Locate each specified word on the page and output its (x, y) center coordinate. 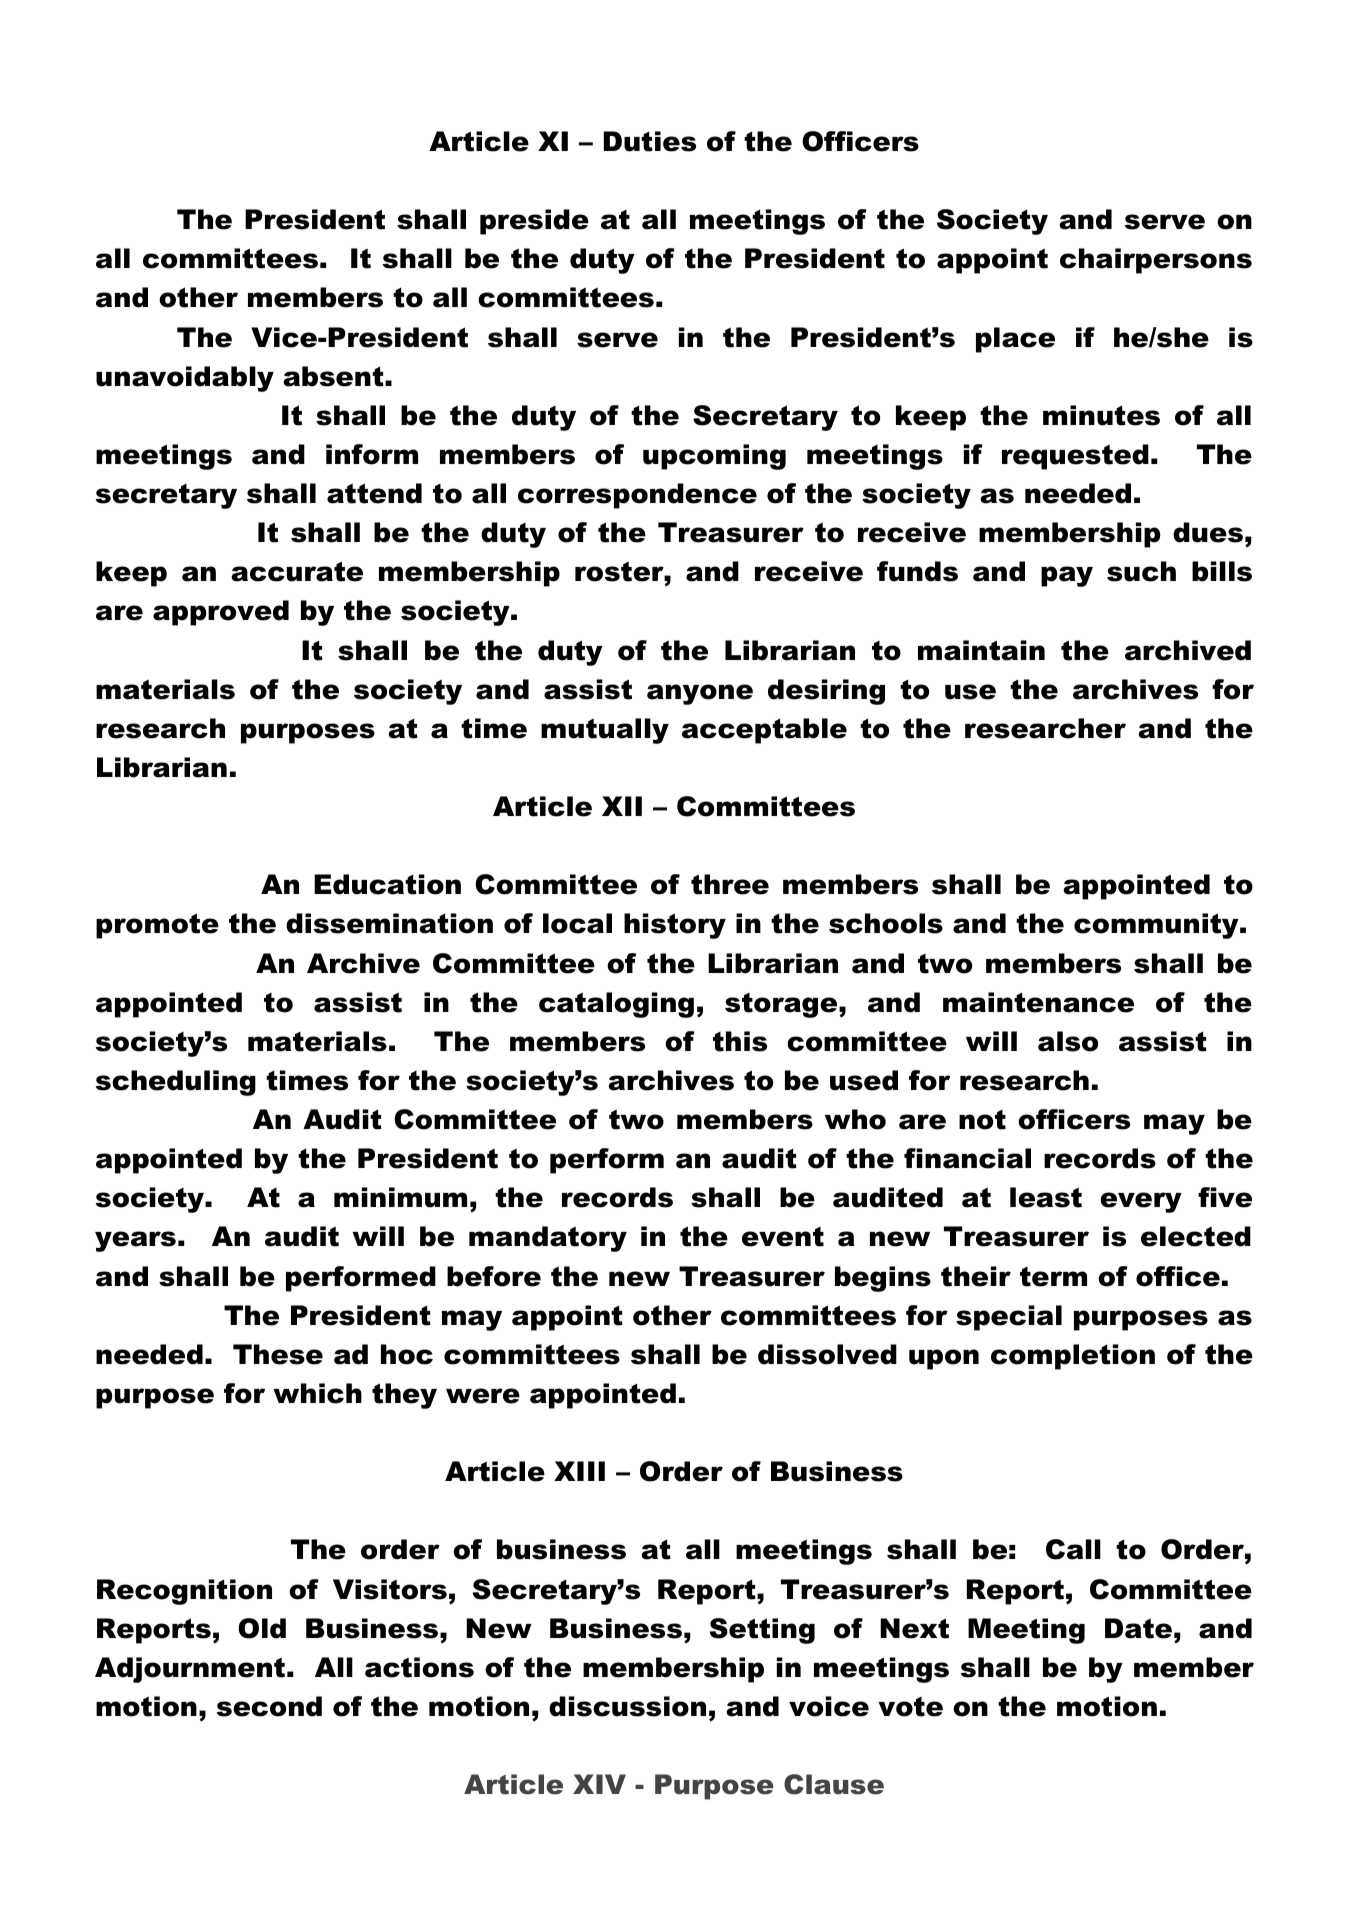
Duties (650, 141)
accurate (297, 571)
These (278, 1354)
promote (157, 926)
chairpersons (1156, 261)
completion (1073, 1357)
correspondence (637, 496)
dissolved (827, 1354)
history (675, 926)
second (269, 1706)
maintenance (1038, 1002)
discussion (627, 1706)
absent (333, 376)
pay (1067, 576)
